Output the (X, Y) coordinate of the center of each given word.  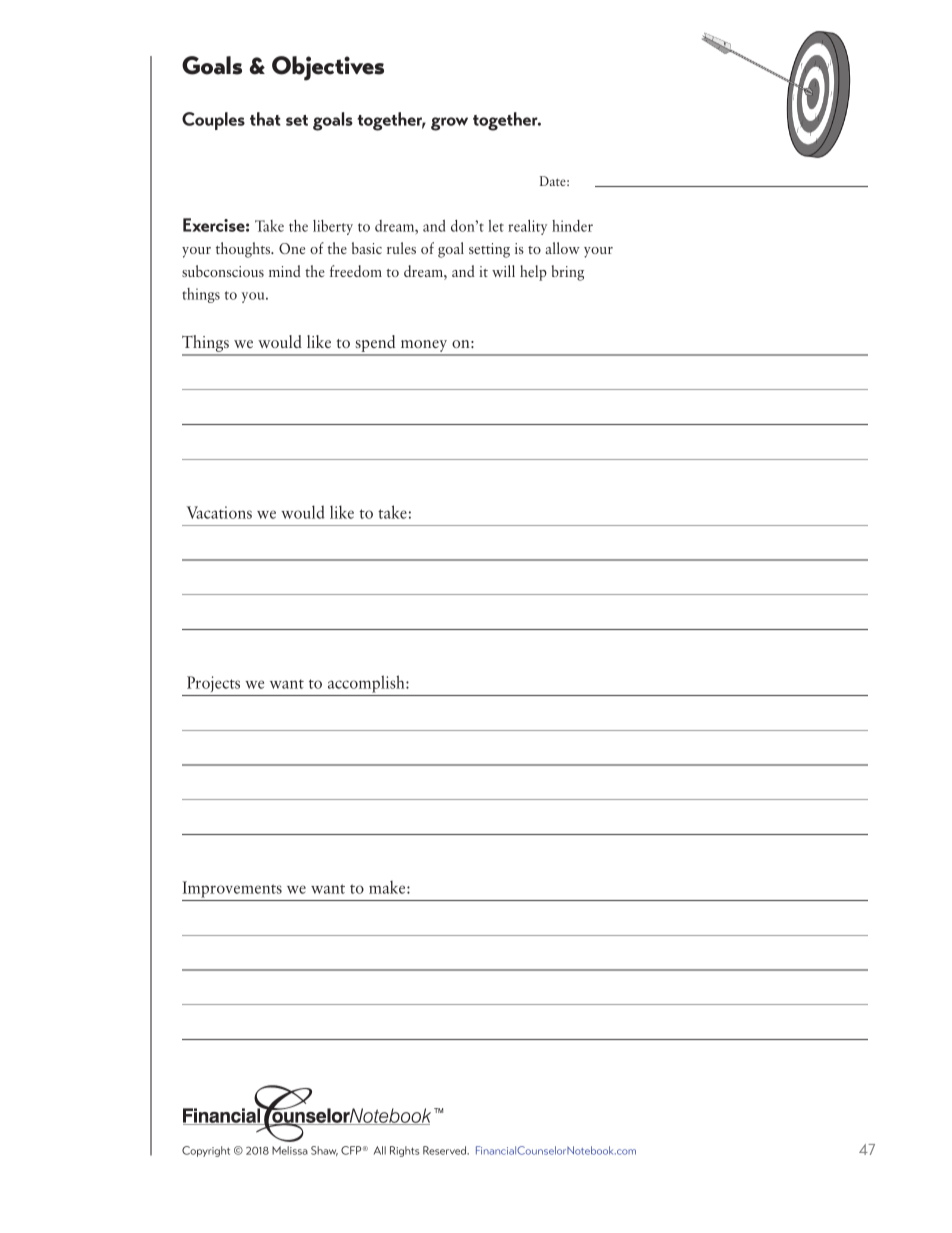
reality (527, 227)
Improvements (232, 889)
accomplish (367, 684)
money (424, 347)
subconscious (223, 271)
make (388, 887)
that (265, 119)
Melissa (290, 1150)
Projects (213, 684)
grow (449, 124)
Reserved (446, 1150)
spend (375, 345)
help (533, 273)
